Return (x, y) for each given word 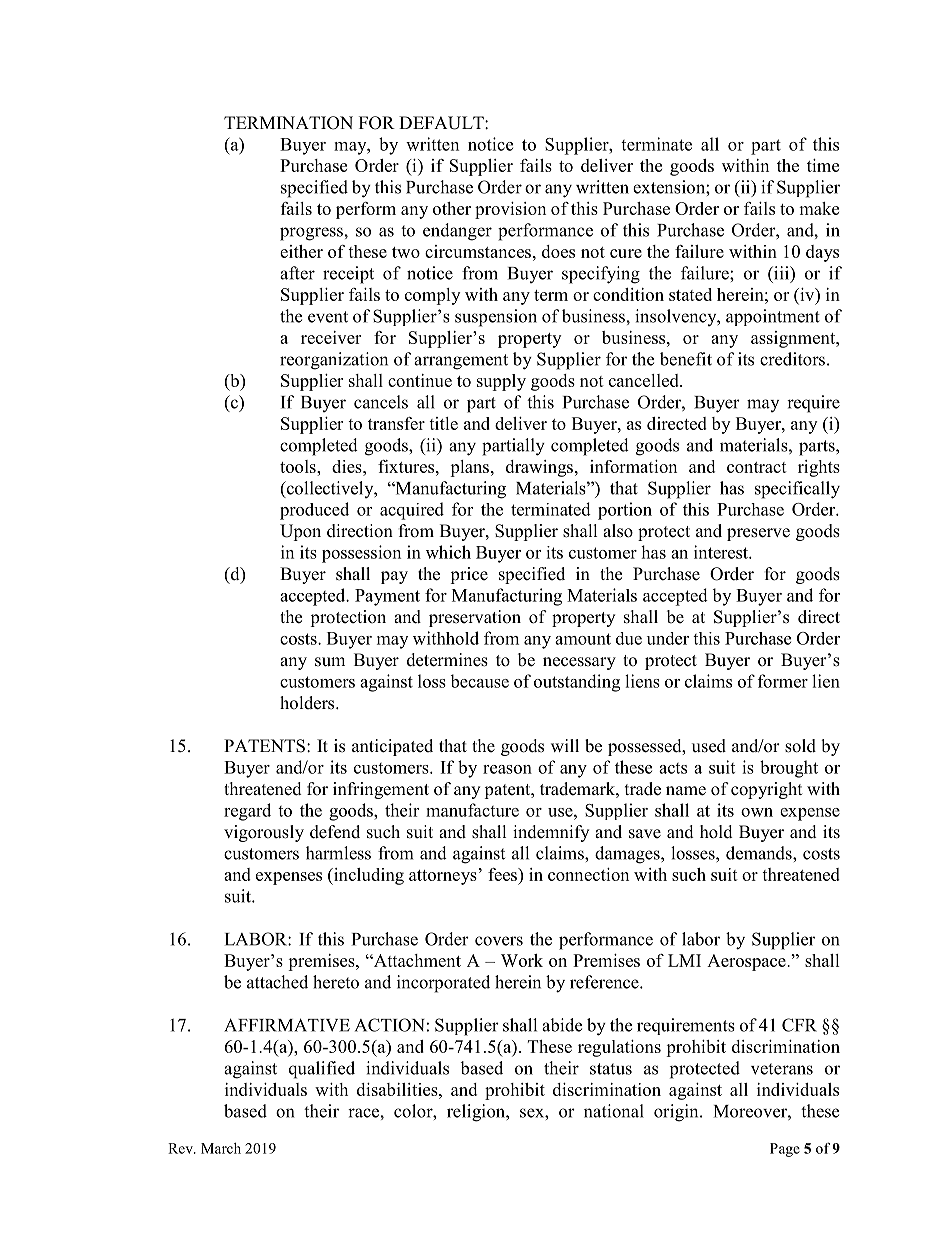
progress (312, 234)
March (221, 1148)
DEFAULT (442, 123)
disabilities (398, 1089)
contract (757, 467)
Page (785, 1150)
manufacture (472, 810)
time (823, 165)
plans (469, 468)
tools (299, 466)
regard (247, 812)
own (757, 812)
